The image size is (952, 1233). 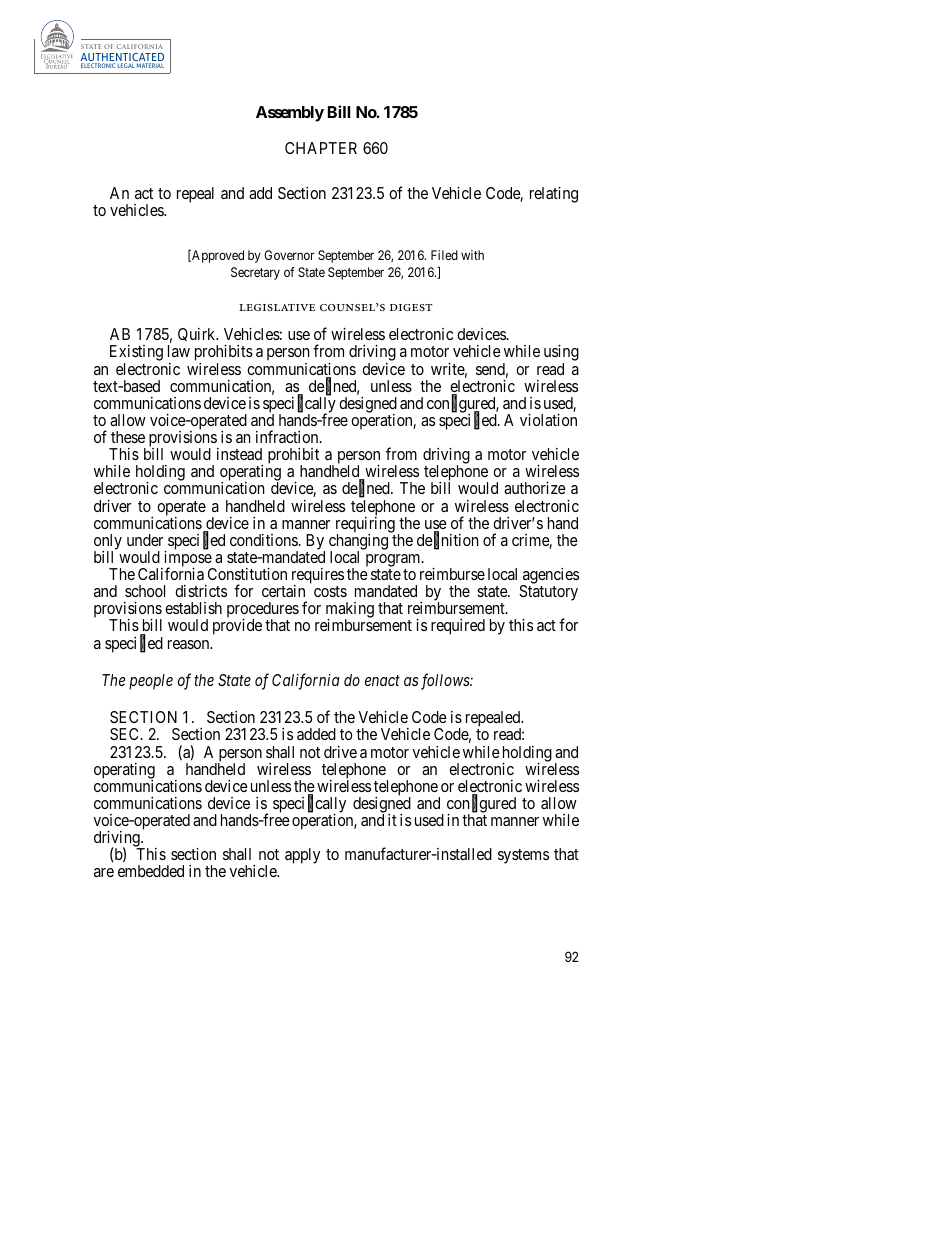 What do you see at coordinates (151, 871) in the screenshot?
I see `embedded` at bounding box center [151, 871].
